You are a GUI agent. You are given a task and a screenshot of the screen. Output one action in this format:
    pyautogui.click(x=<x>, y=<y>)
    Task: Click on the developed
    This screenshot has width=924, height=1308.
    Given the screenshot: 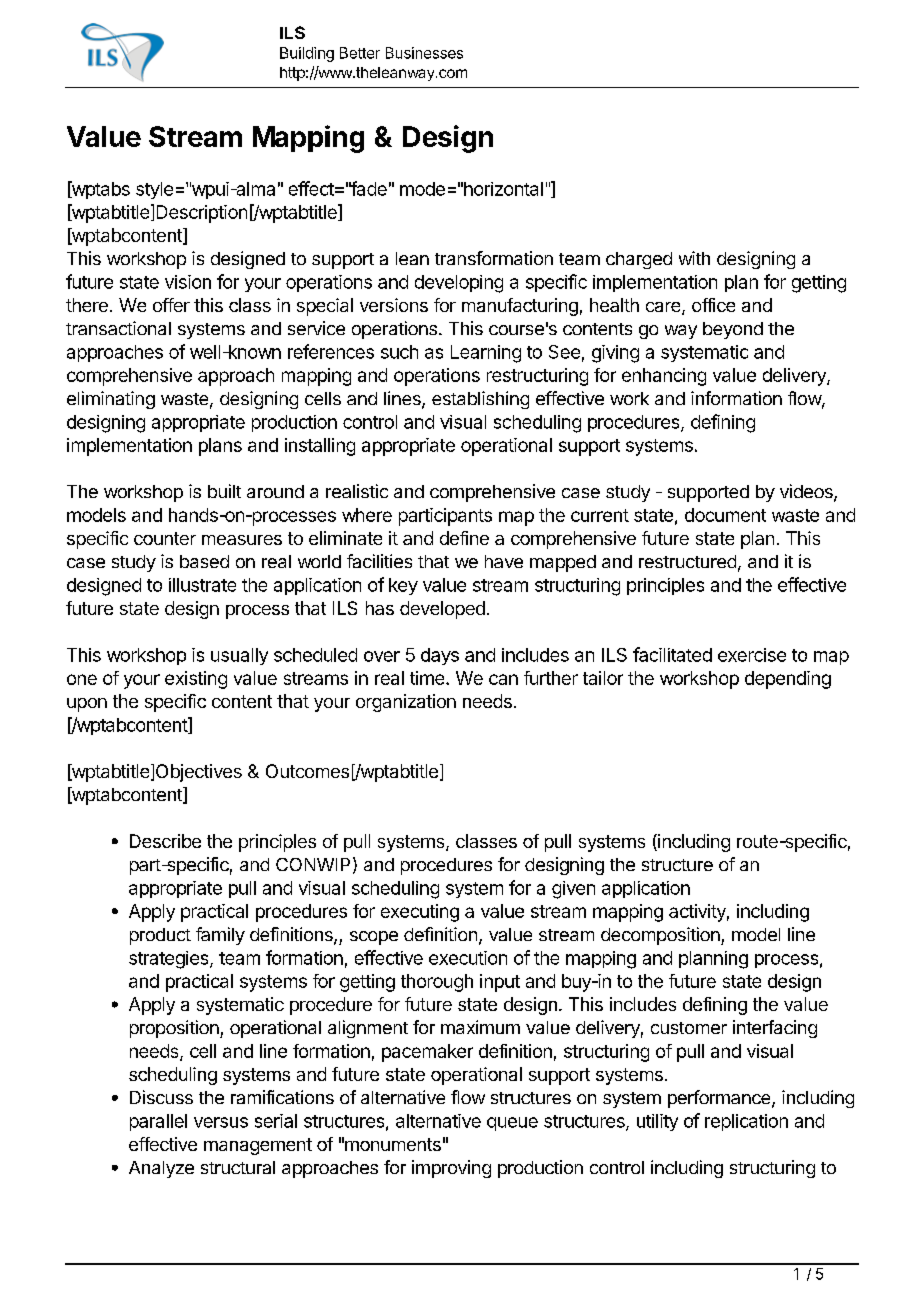 What is the action you would take?
    pyautogui.click(x=442, y=610)
